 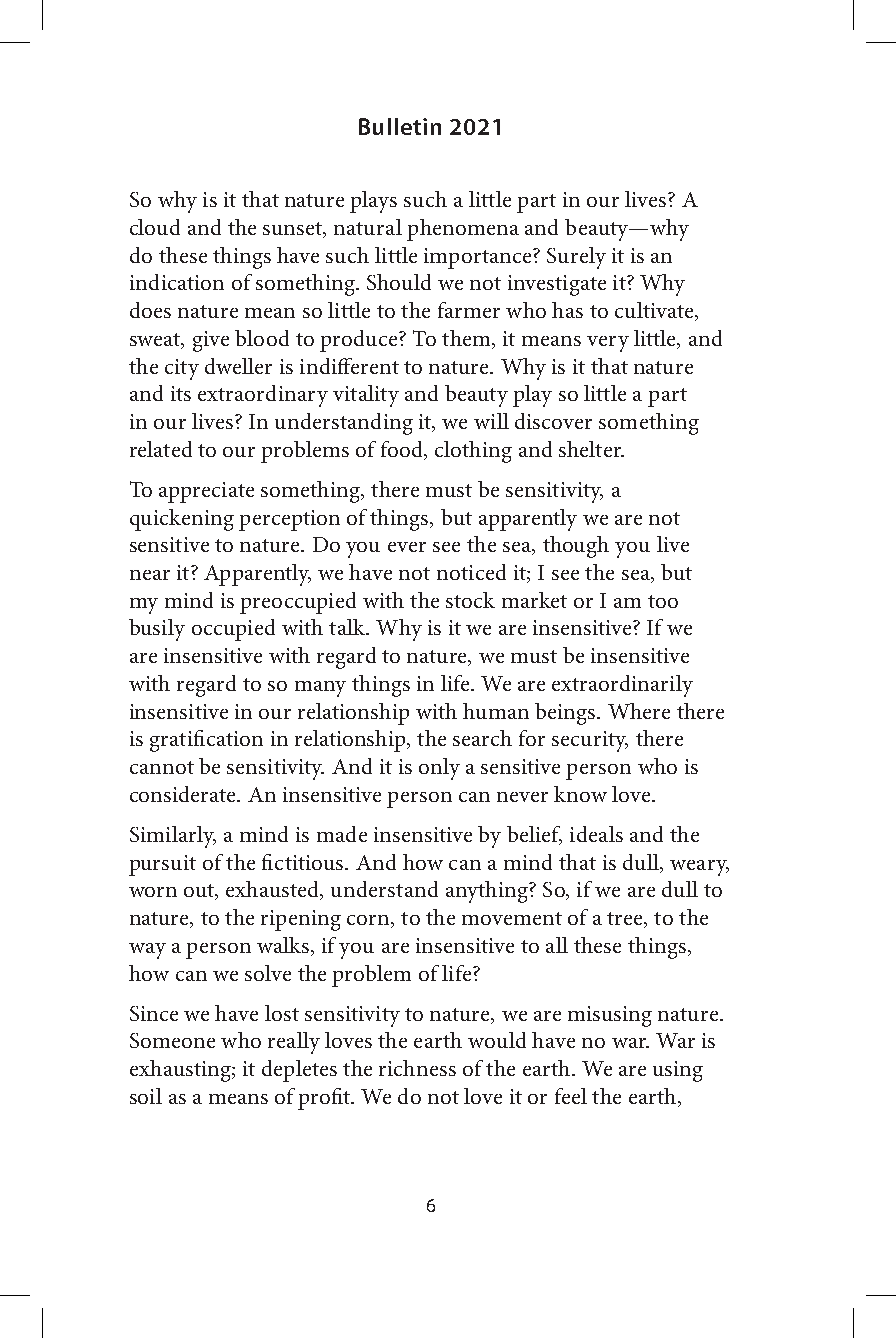 What do you see at coordinates (470, 600) in the screenshot?
I see `stock` at bounding box center [470, 600].
